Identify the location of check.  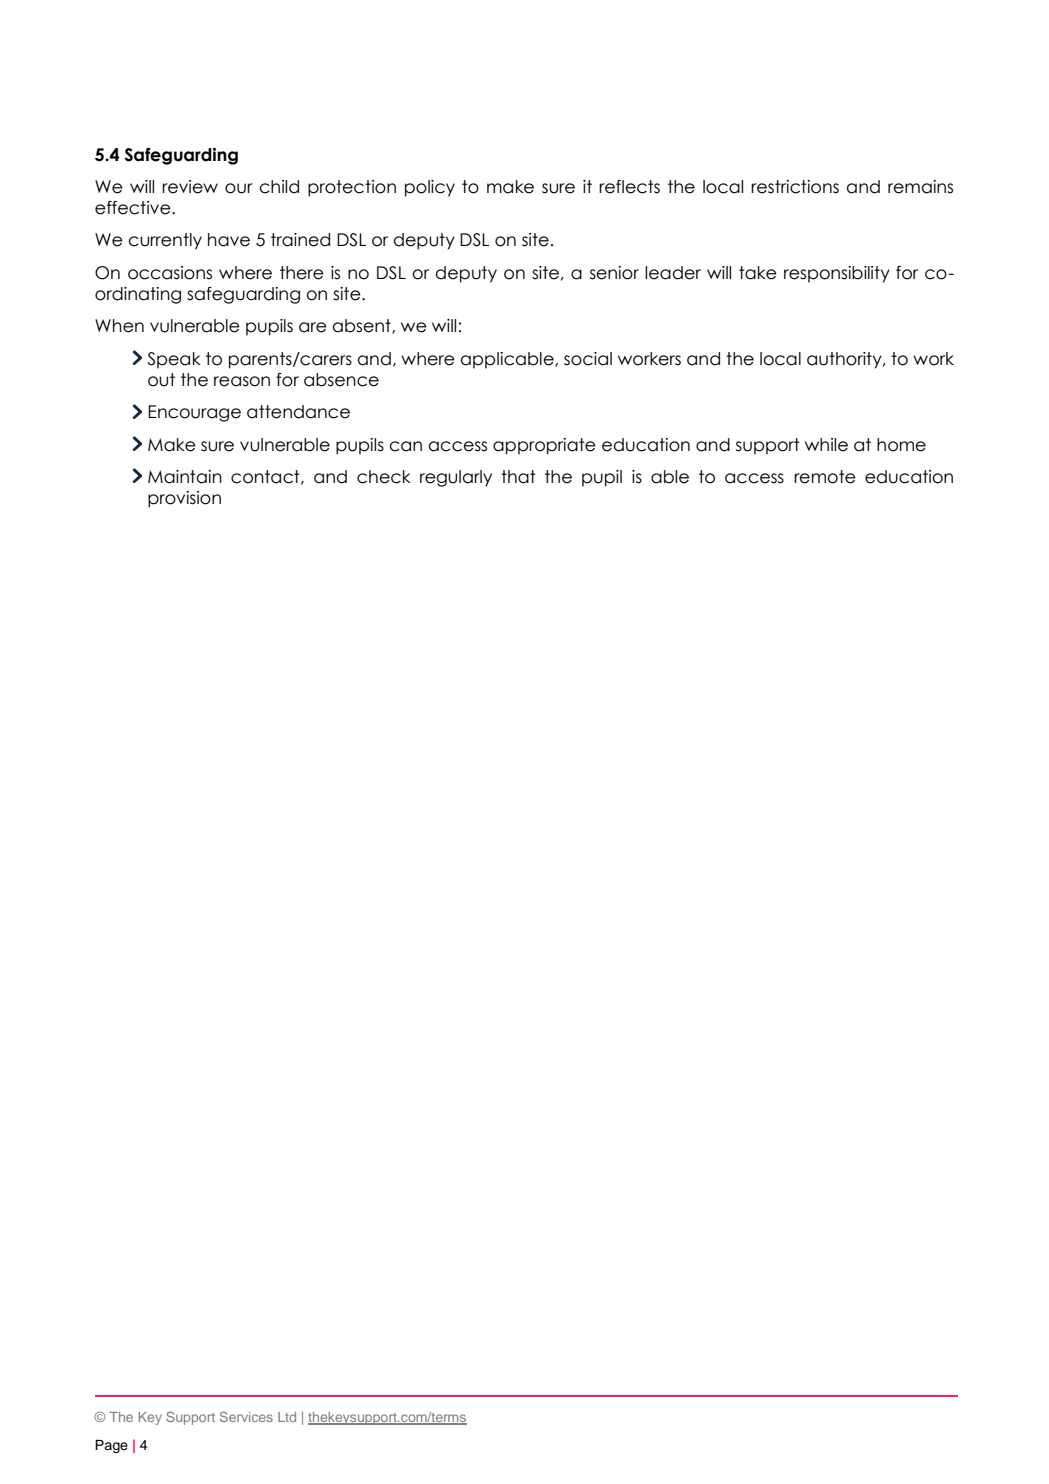
(384, 477).
